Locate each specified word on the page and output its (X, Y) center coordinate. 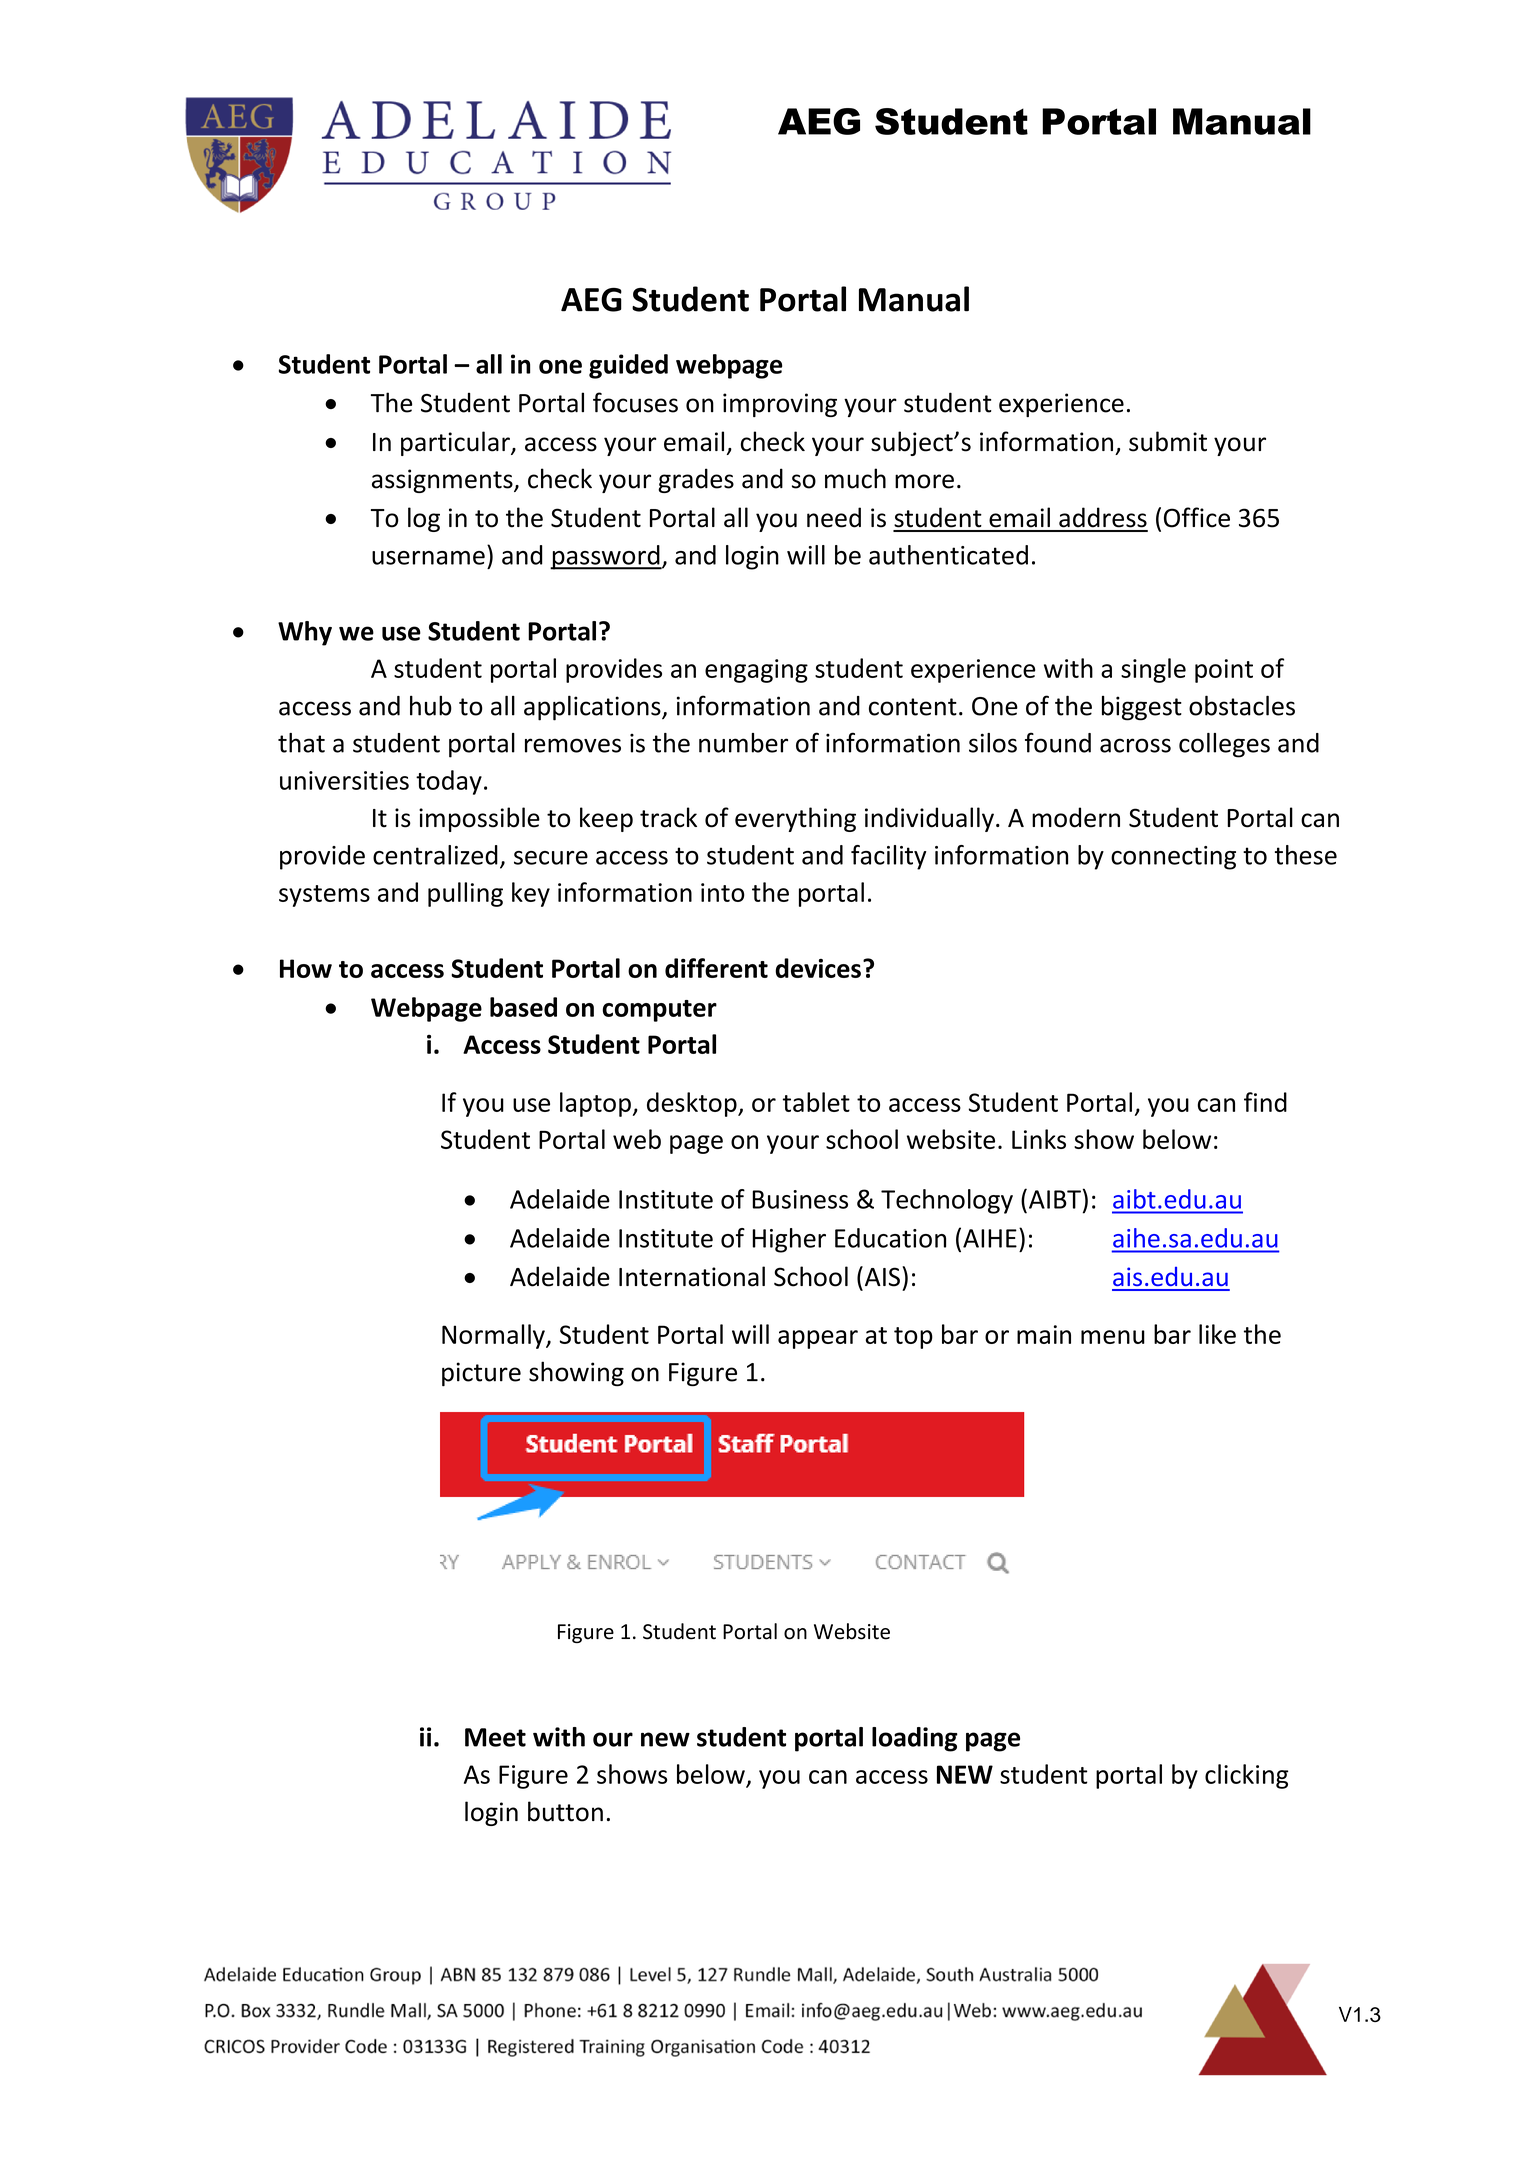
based (523, 1007)
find (1265, 1102)
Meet (495, 1737)
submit (1168, 441)
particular (456, 443)
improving (780, 405)
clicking (1247, 1776)
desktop (693, 1104)
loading (915, 1739)
